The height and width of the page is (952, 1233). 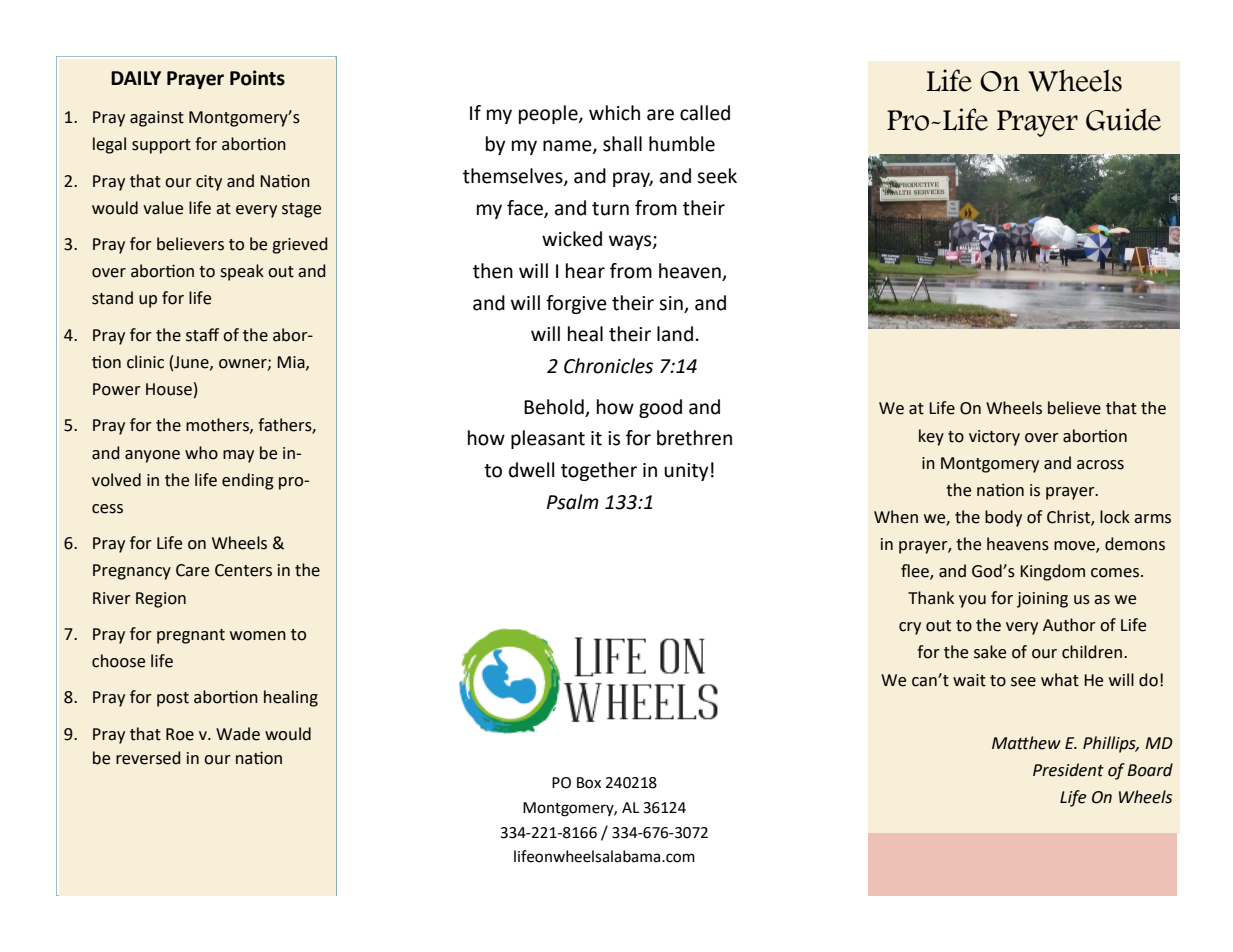 I want to click on brethren, so click(x=694, y=438).
